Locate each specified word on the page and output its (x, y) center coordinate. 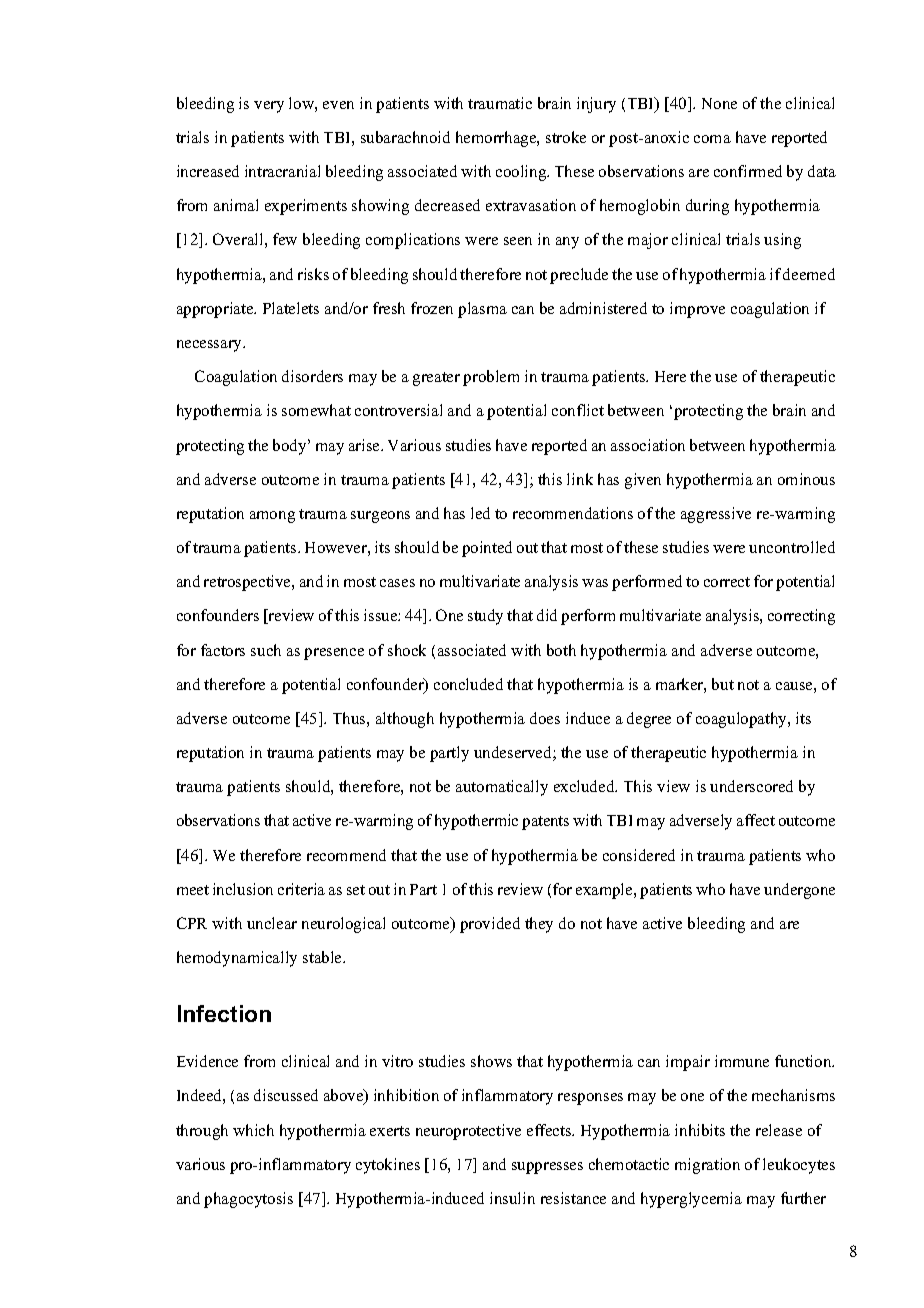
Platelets (291, 308)
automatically (502, 788)
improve (697, 310)
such (266, 650)
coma (712, 139)
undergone (799, 891)
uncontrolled (792, 547)
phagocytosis (248, 1200)
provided (490, 925)
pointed (487, 549)
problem (491, 378)
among (272, 517)
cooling (522, 173)
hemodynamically (237, 959)
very (269, 107)
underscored (751, 786)
